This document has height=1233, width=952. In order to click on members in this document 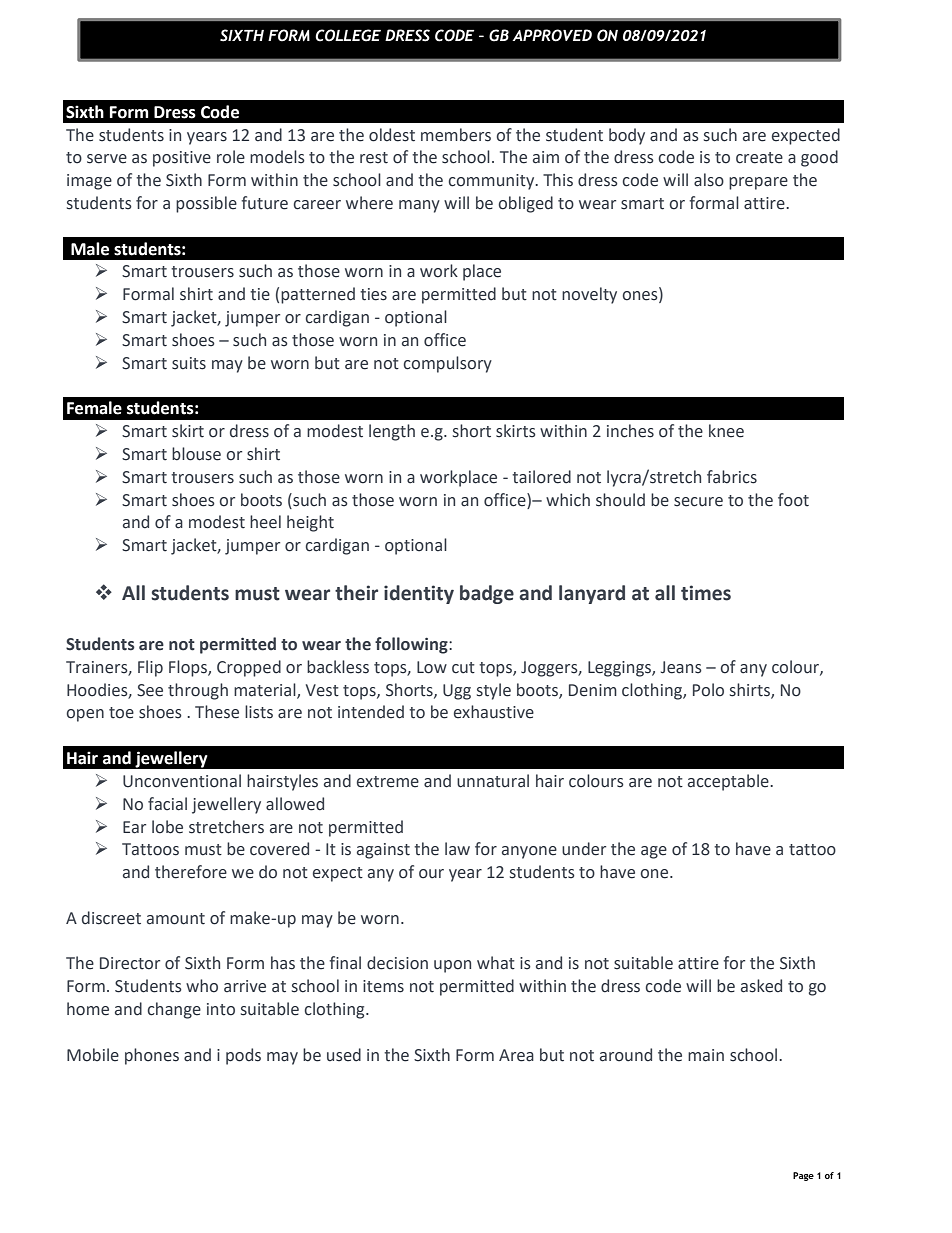, I will do `click(456, 135)`.
